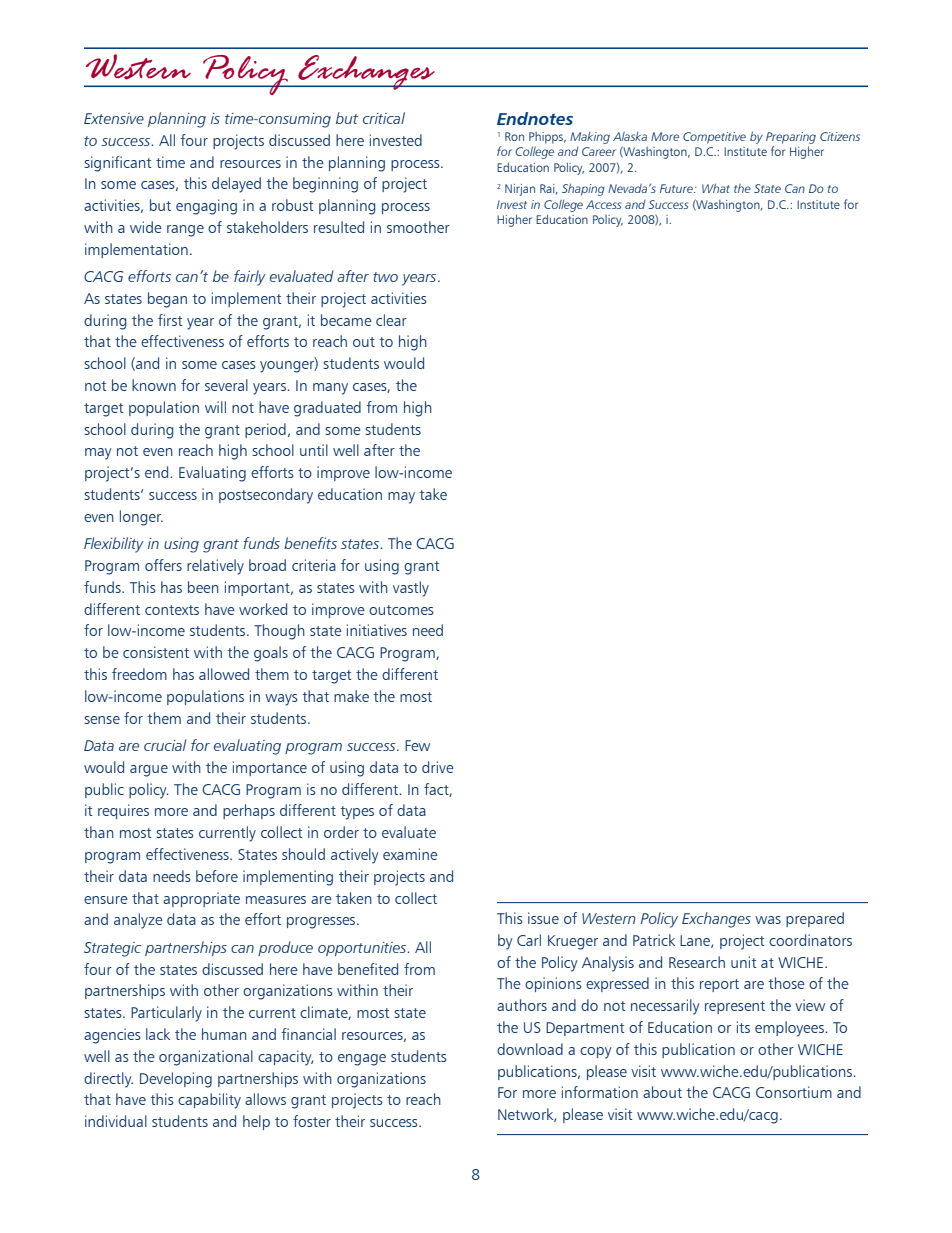  What do you see at coordinates (401, 610) in the screenshot?
I see `outcomes` at bounding box center [401, 610].
